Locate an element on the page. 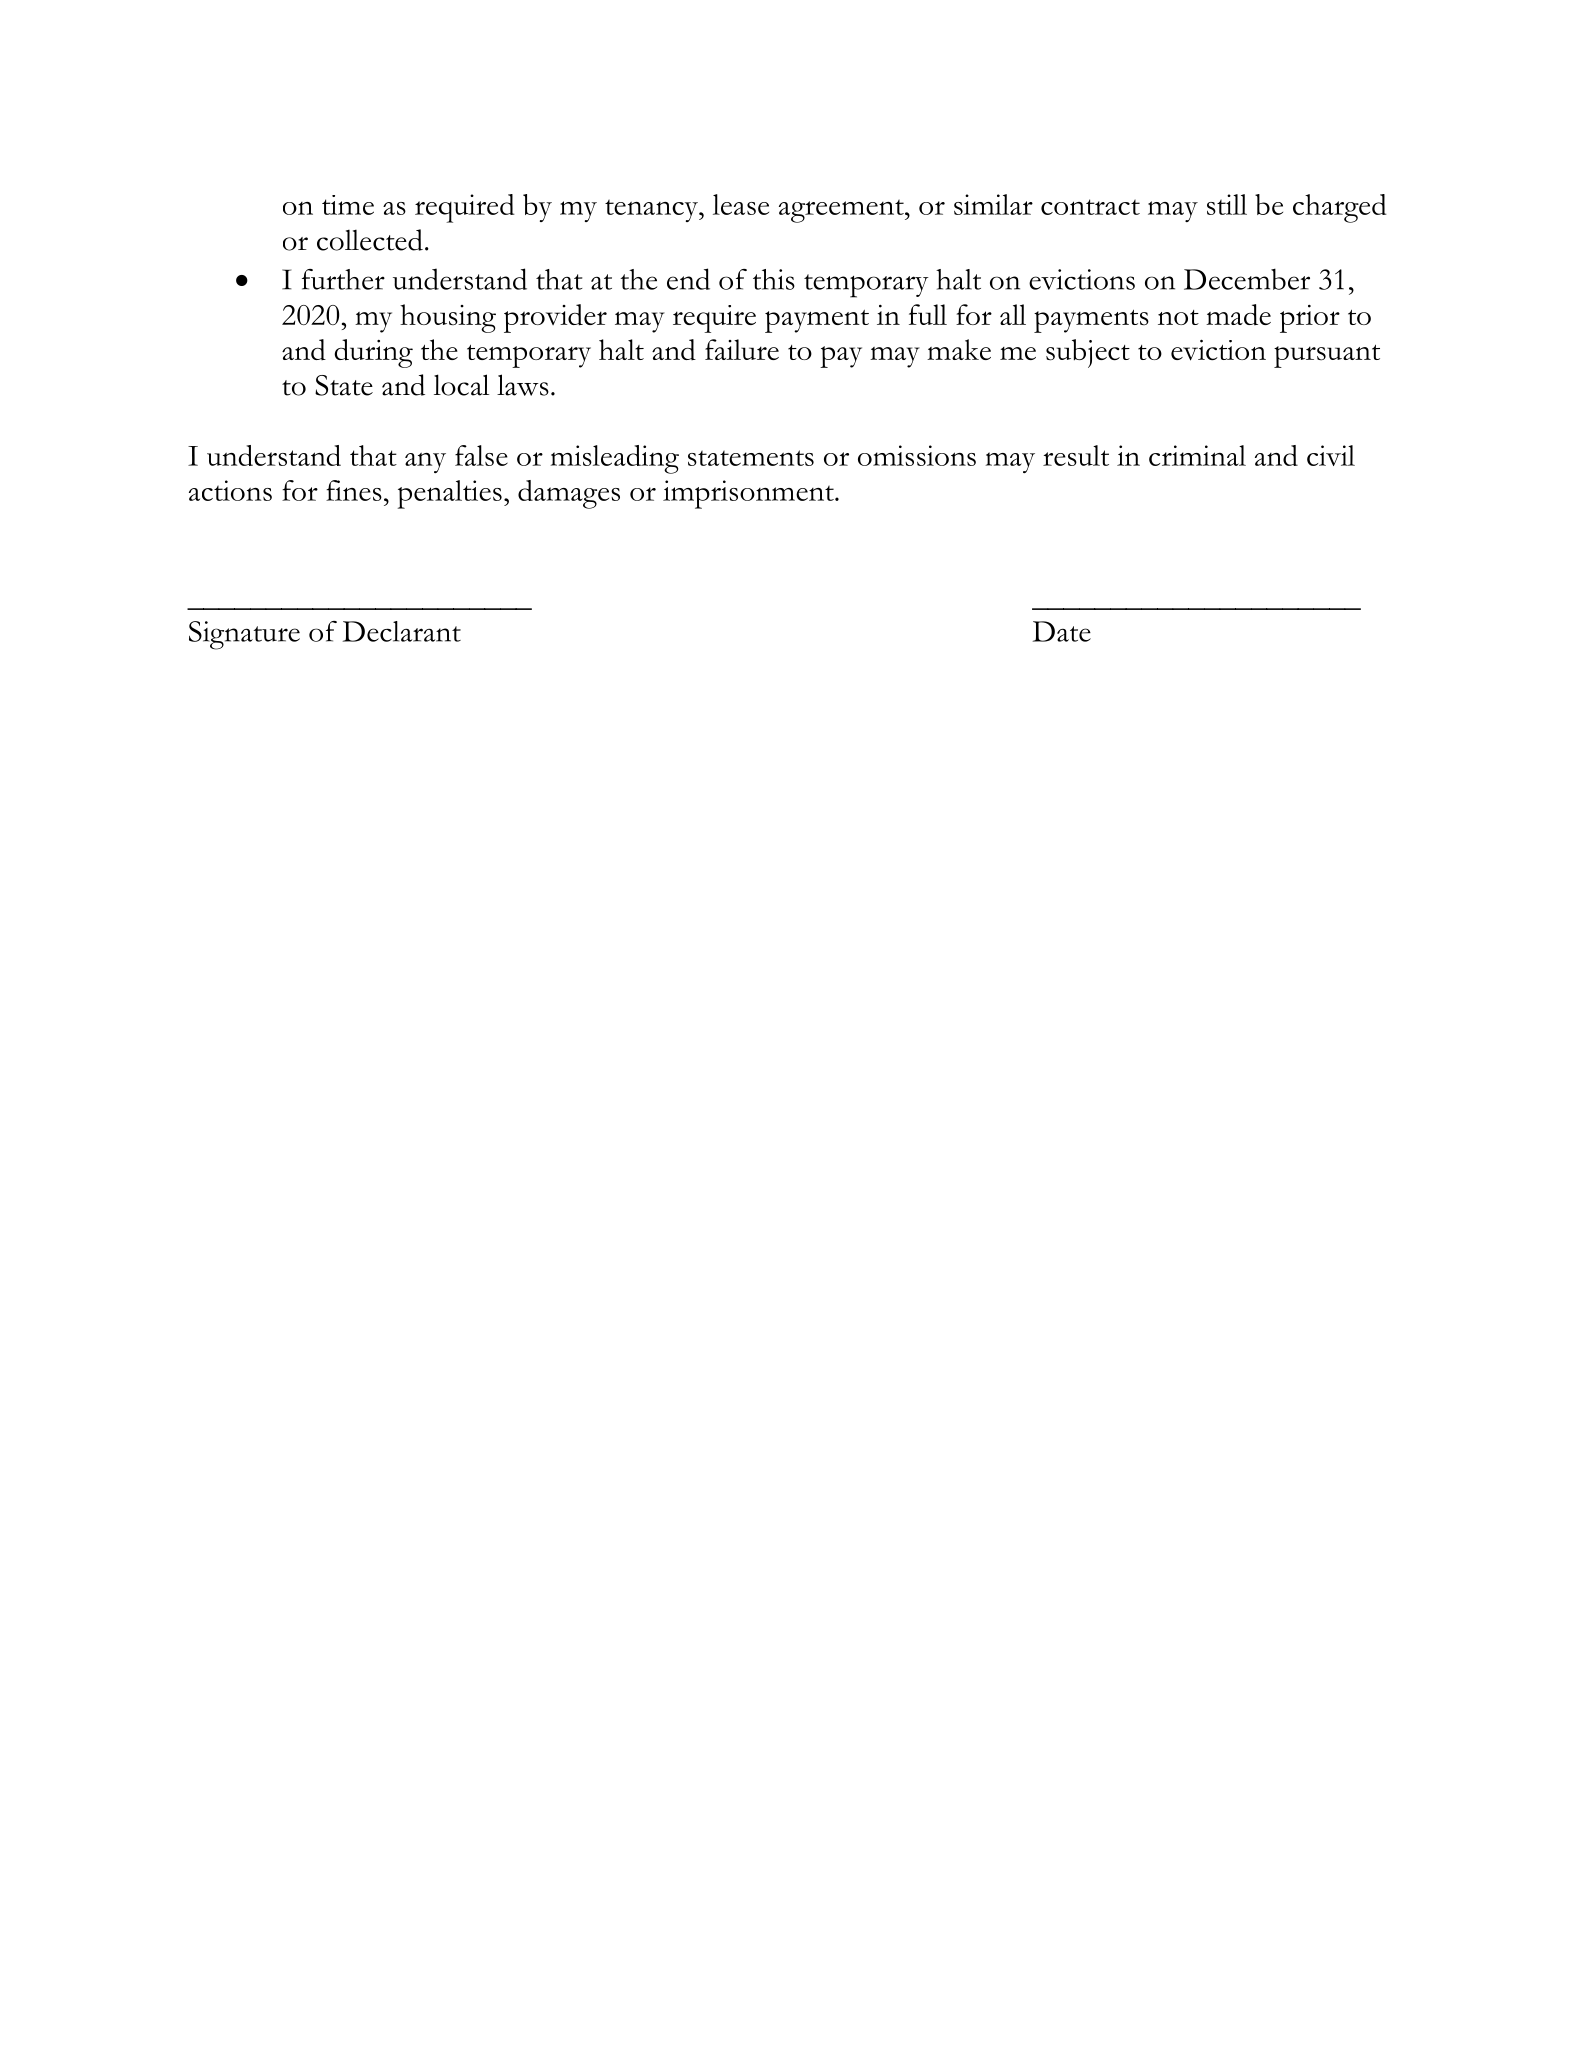  agreement is located at coordinates (842, 211).
